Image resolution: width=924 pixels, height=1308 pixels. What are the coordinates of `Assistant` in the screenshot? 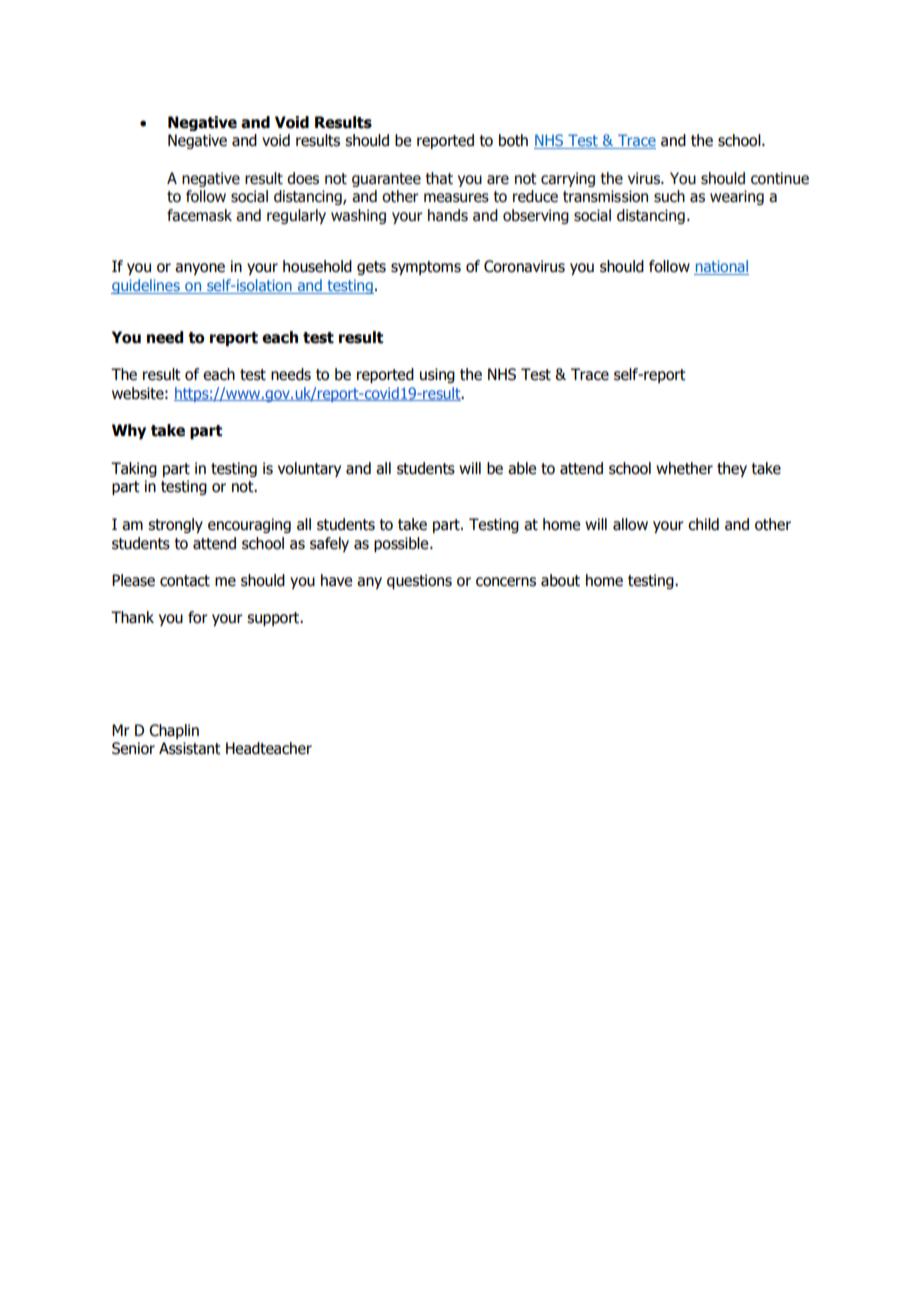 It's located at (190, 748).
